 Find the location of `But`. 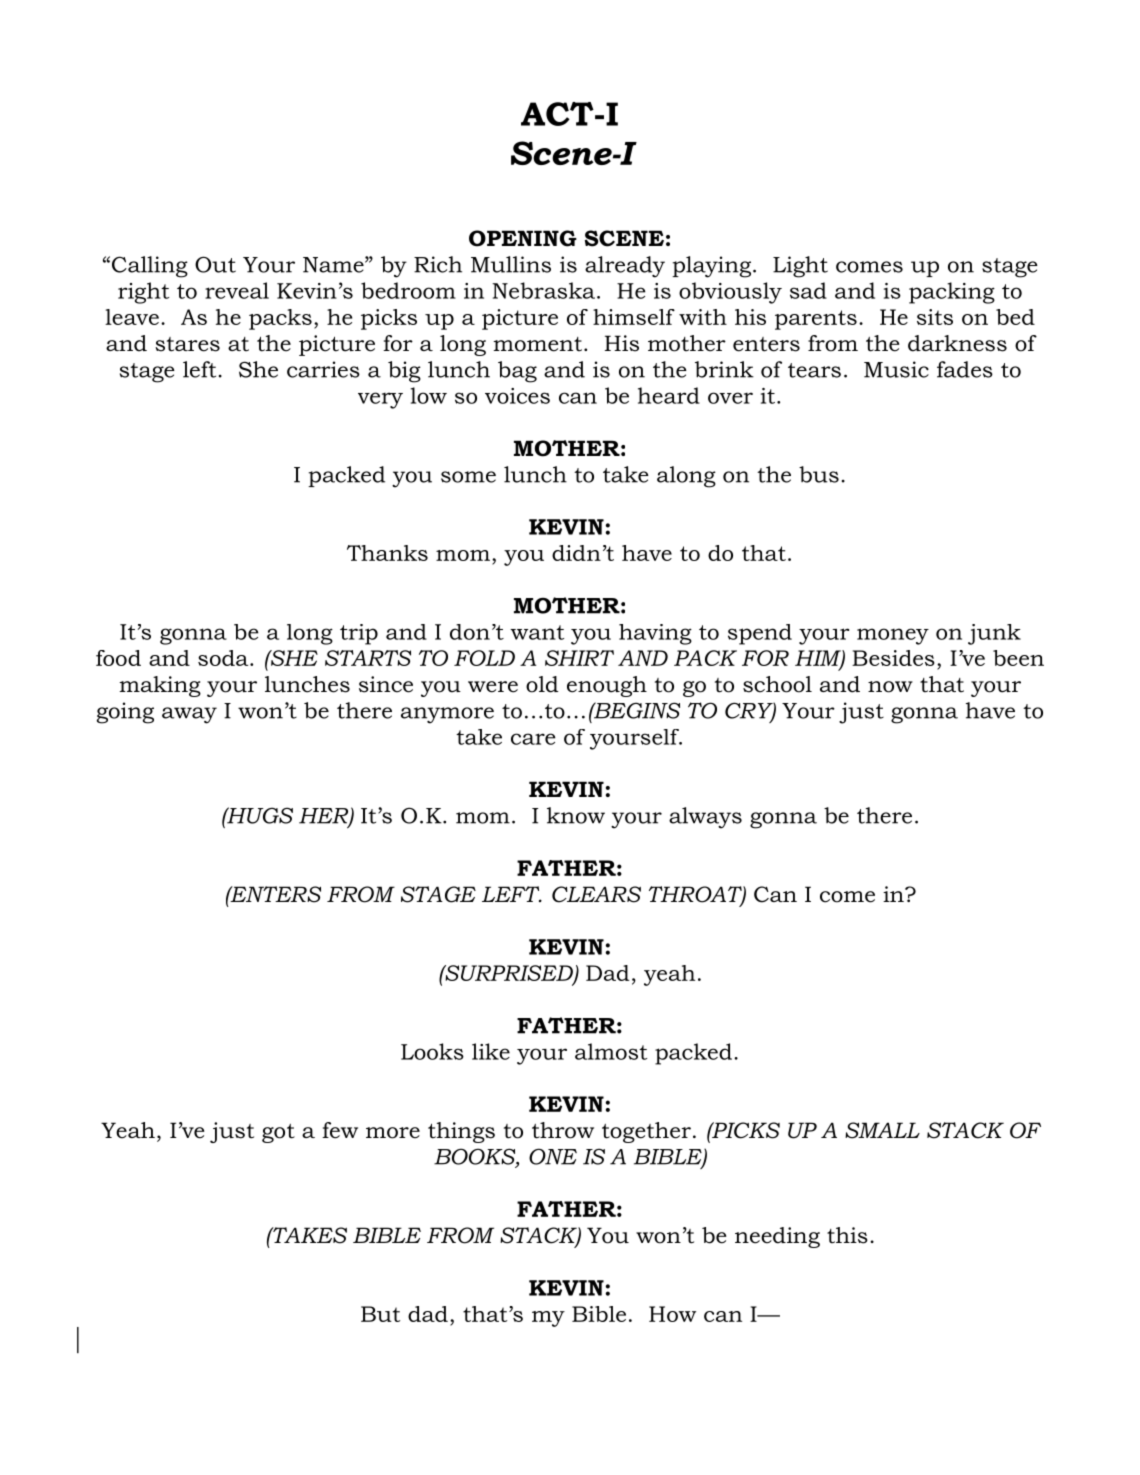

But is located at coordinates (380, 1314).
